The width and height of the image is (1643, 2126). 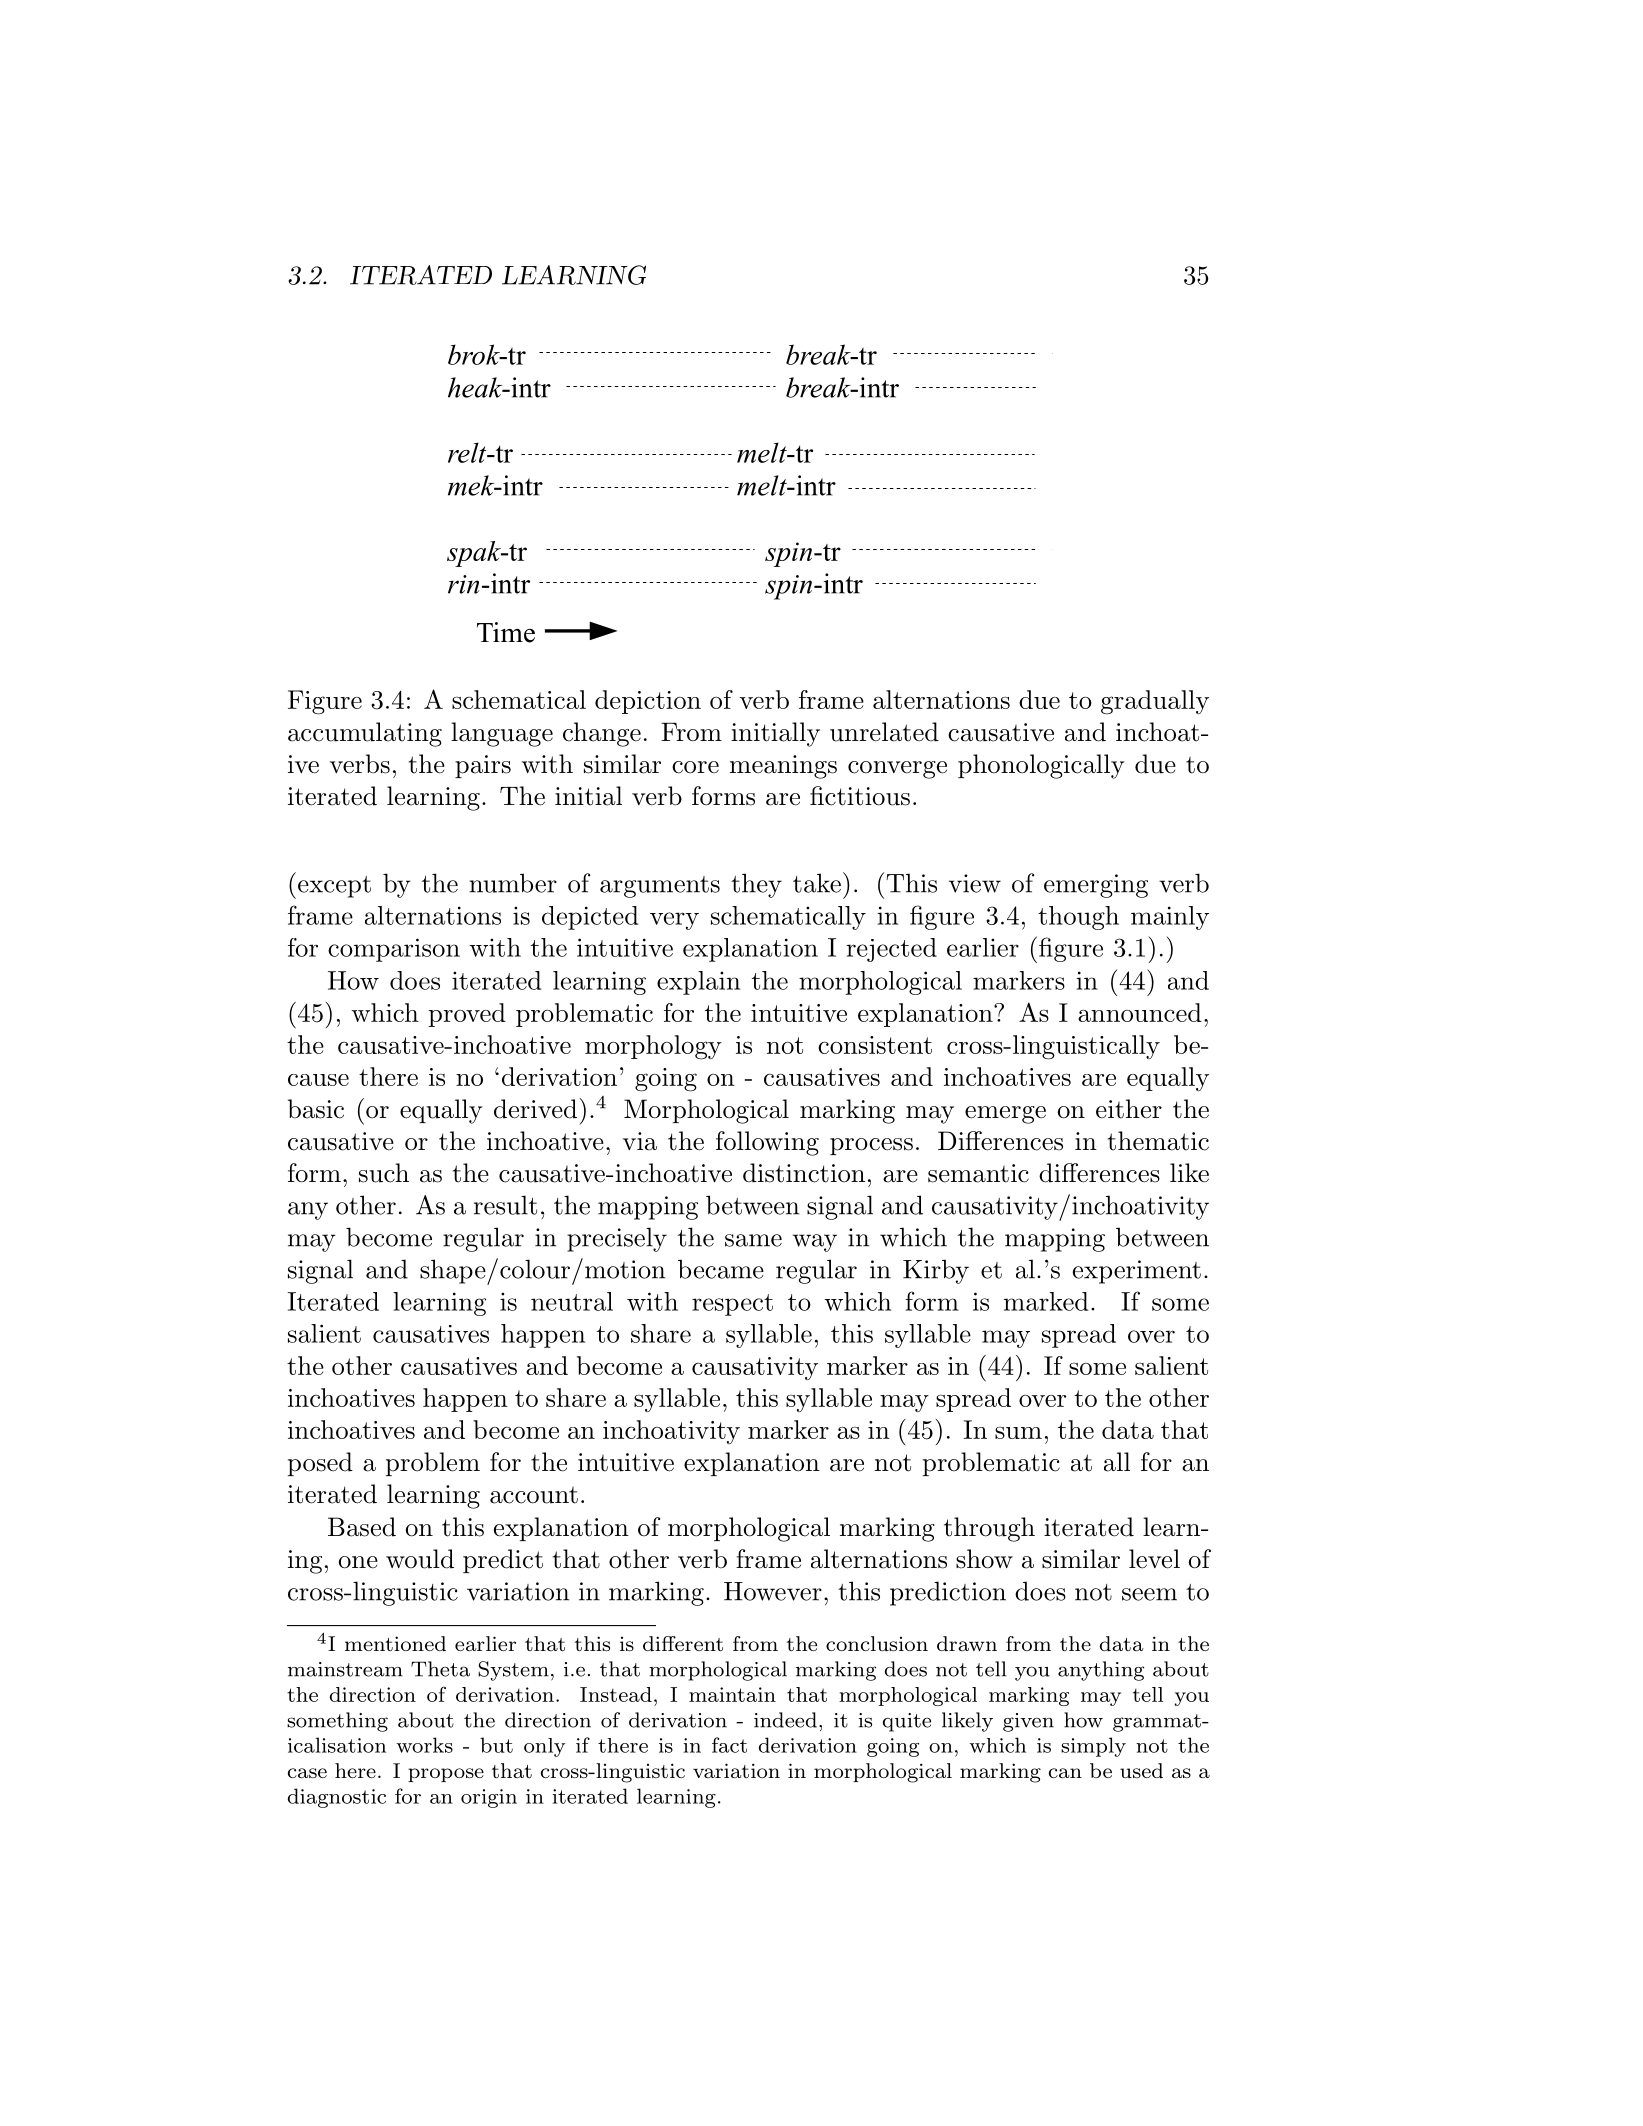 I want to click on they, so click(x=756, y=885).
